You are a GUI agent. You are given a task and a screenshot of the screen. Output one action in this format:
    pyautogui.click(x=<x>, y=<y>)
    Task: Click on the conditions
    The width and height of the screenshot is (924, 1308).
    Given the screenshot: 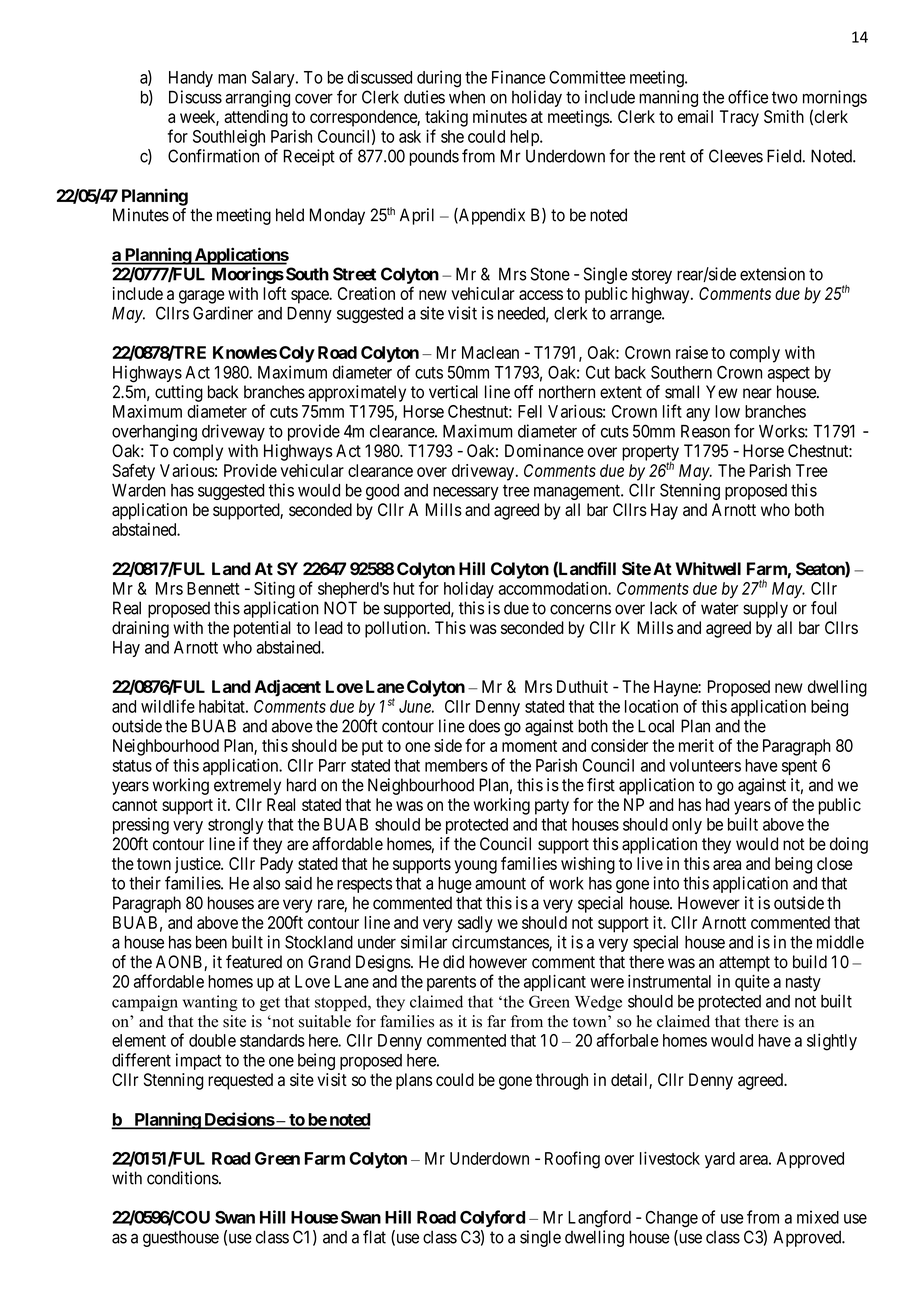 What is the action you would take?
    pyautogui.click(x=183, y=1178)
